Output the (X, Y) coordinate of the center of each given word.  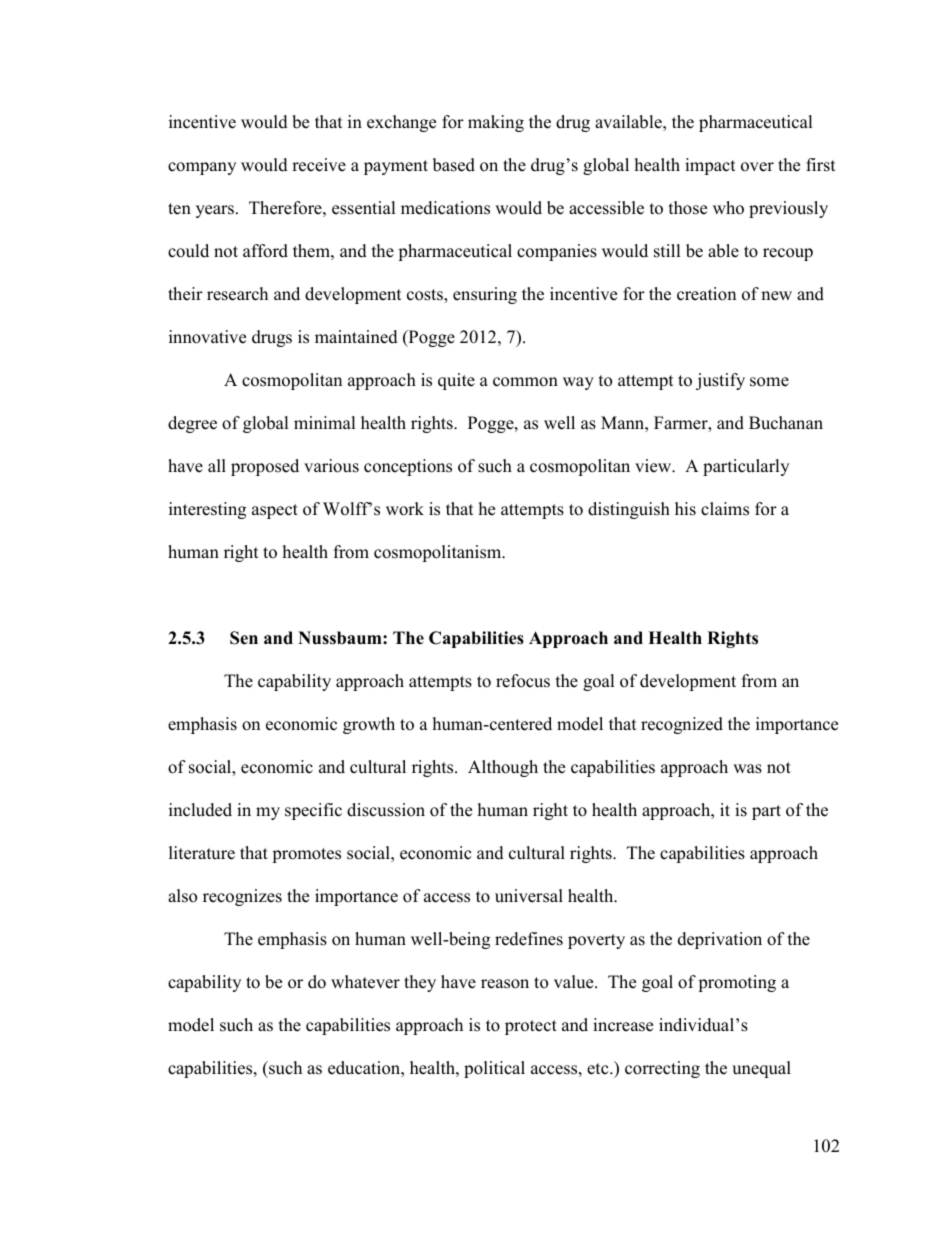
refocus (523, 681)
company (202, 168)
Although (503, 768)
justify (720, 381)
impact (710, 166)
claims (725, 509)
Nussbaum (341, 638)
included (200, 810)
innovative (207, 337)
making (496, 123)
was (747, 769)
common (525, 382)
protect (531, 1027)
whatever (365, 982)
